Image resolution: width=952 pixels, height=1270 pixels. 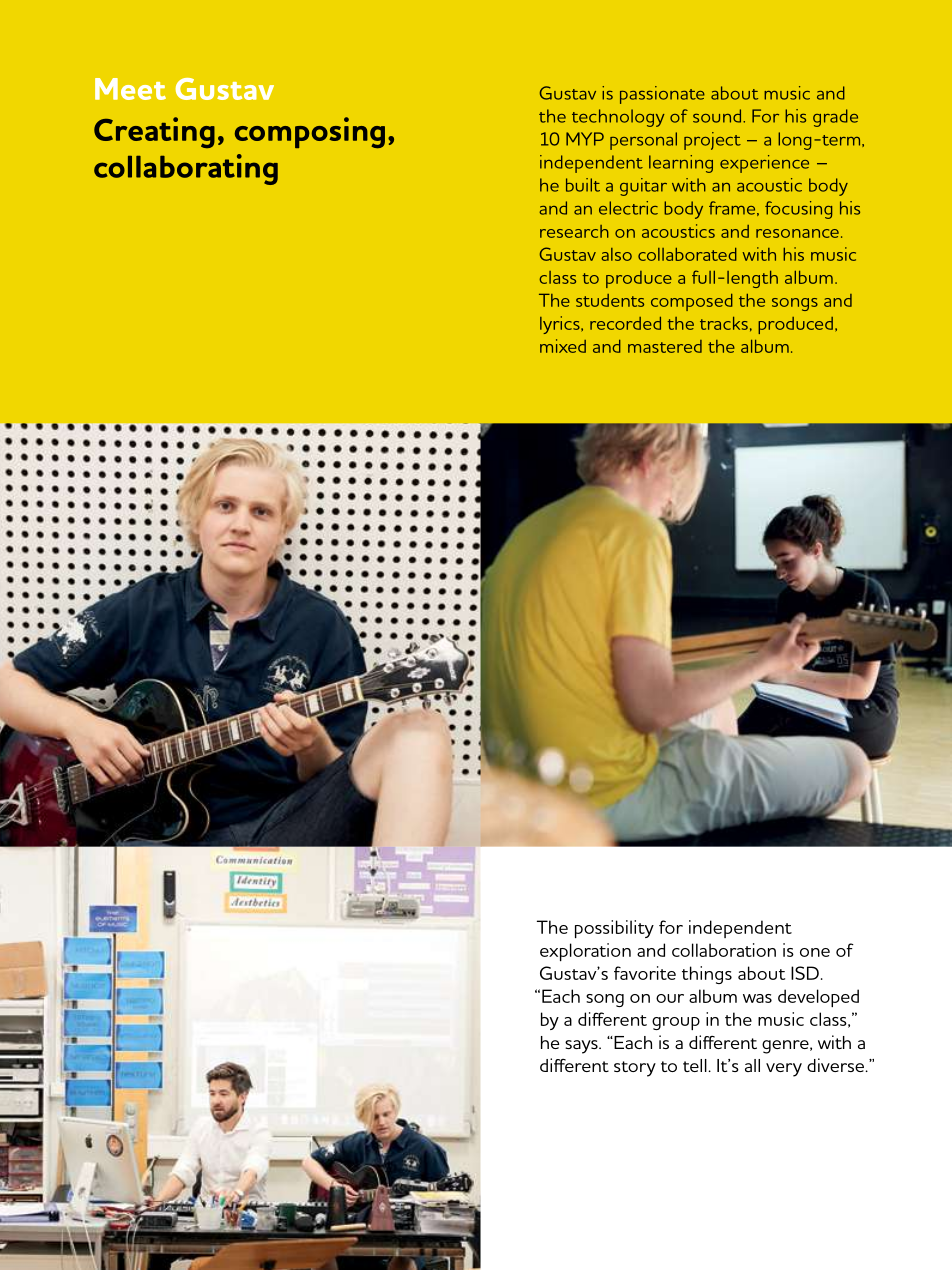 I want to click on lyrics, so click(x=561, y=325).
